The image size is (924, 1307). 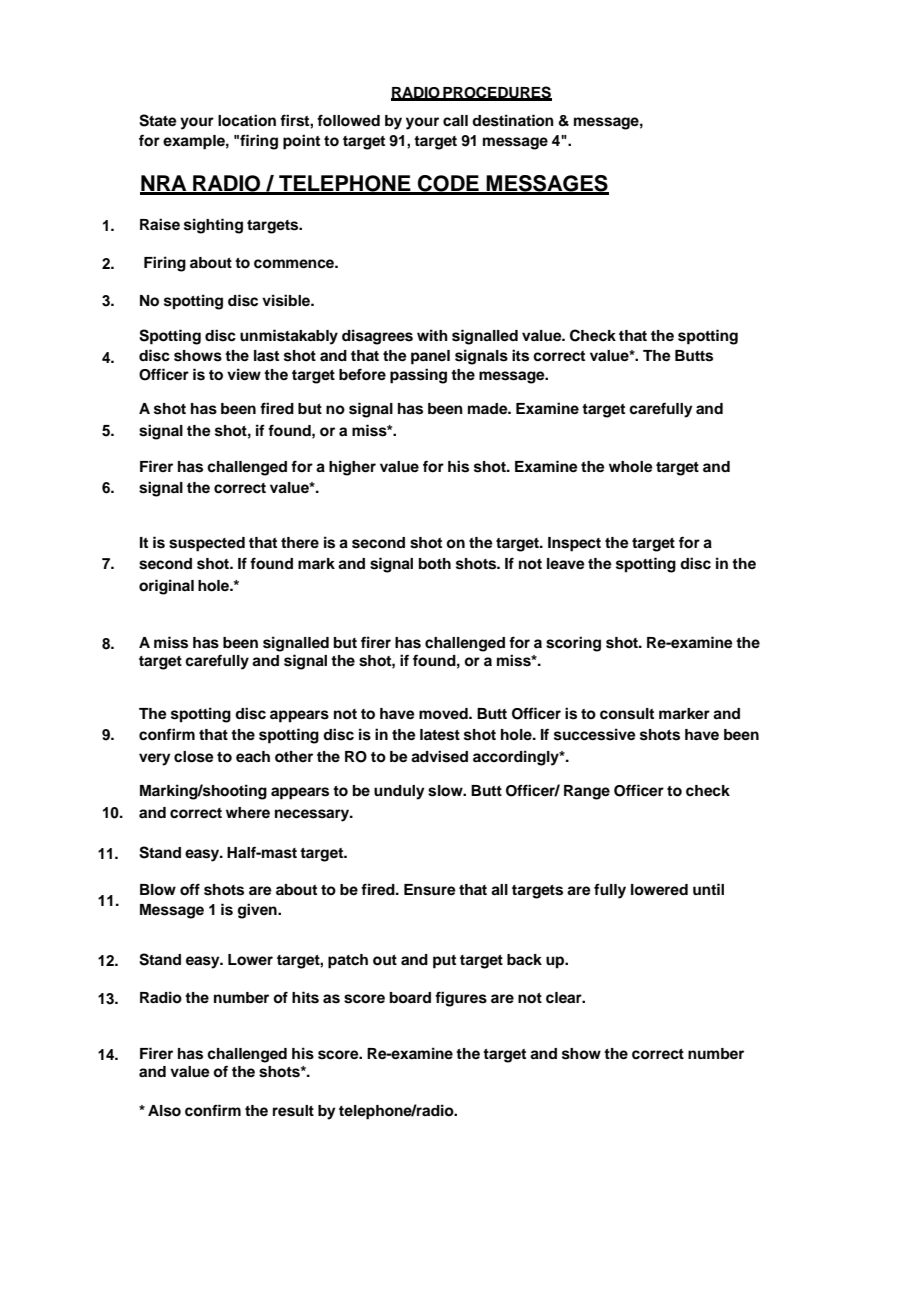 What do you see at coordinates (513, 120) in the page?
I see `destination` at bounding box center [513, 120].
